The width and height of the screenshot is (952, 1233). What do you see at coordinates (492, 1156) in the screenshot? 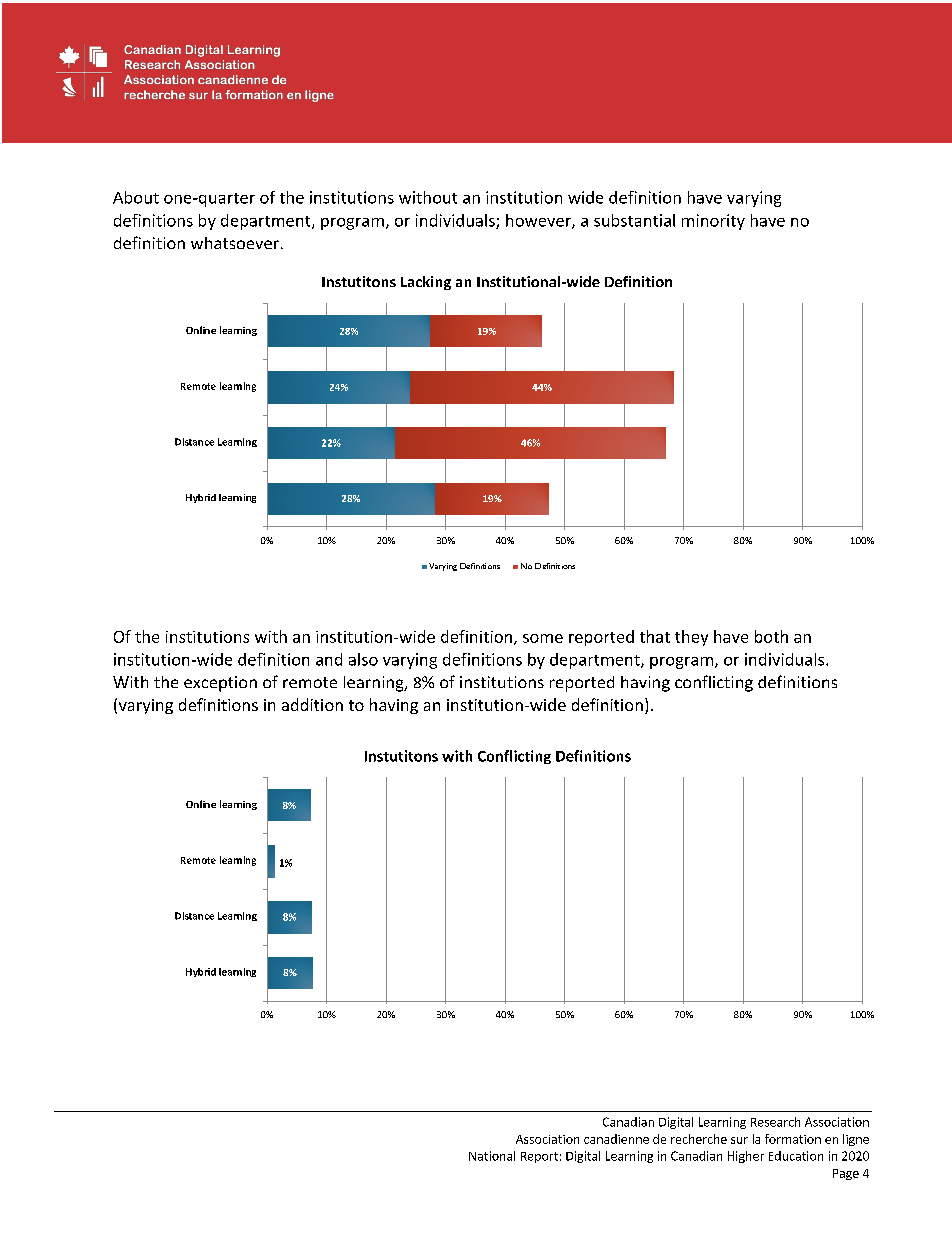
I see `National` at bounding box center [492, 1156].
